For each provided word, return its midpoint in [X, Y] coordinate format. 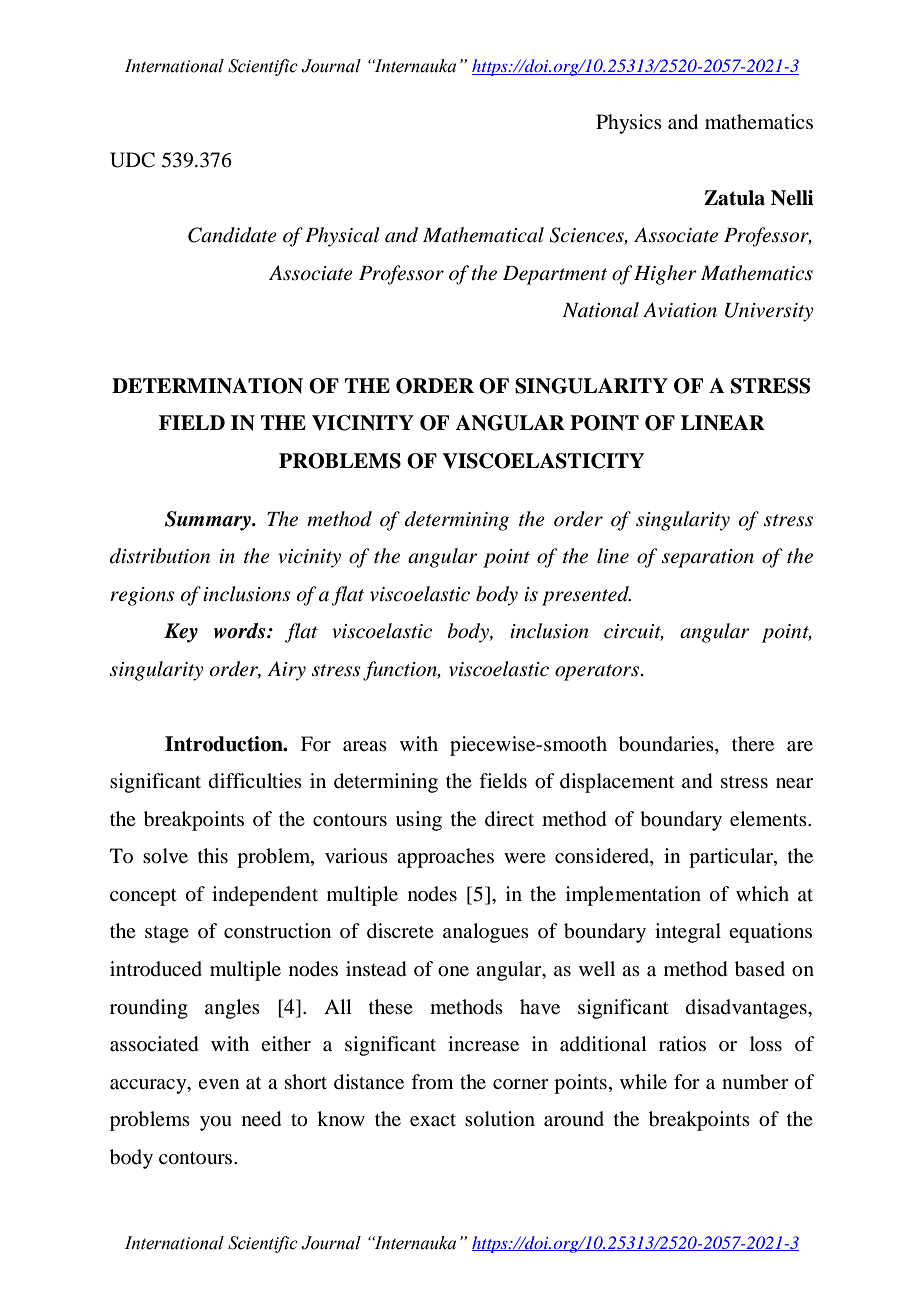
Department [555, 275]
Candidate [232, 235]
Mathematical [483, 235]
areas [365, 746]
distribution [160, 556]
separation [708, 558]
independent [265, 896]
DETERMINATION [207, 386]
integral [688, 933]
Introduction [225, 744]
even [219, 1084]
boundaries [667, 744]
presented [586, 596]
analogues [486, 933]
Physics [629, 124]
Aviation [680, 310]
